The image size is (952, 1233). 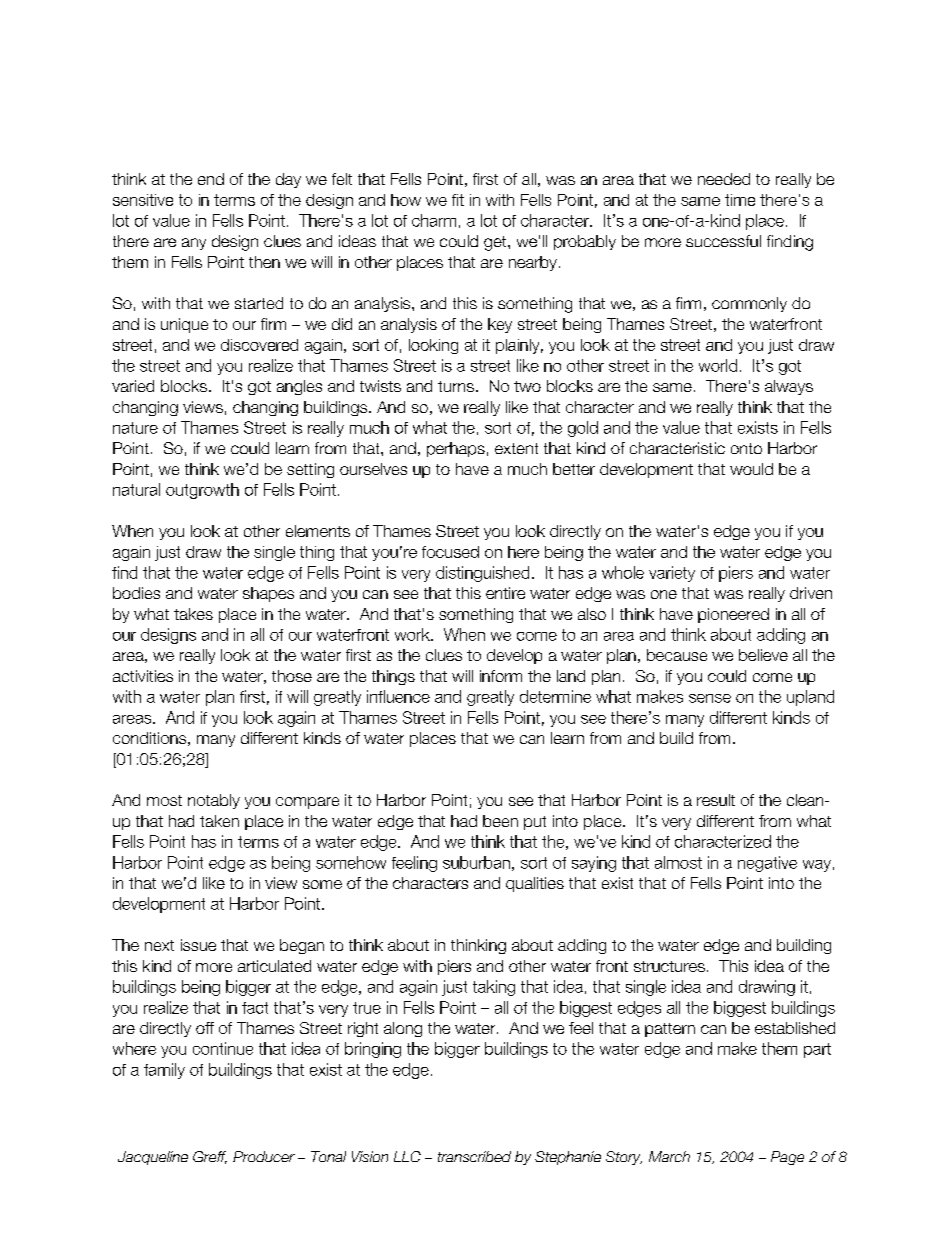 I want to click on inform, so click(x=501, y=676).
